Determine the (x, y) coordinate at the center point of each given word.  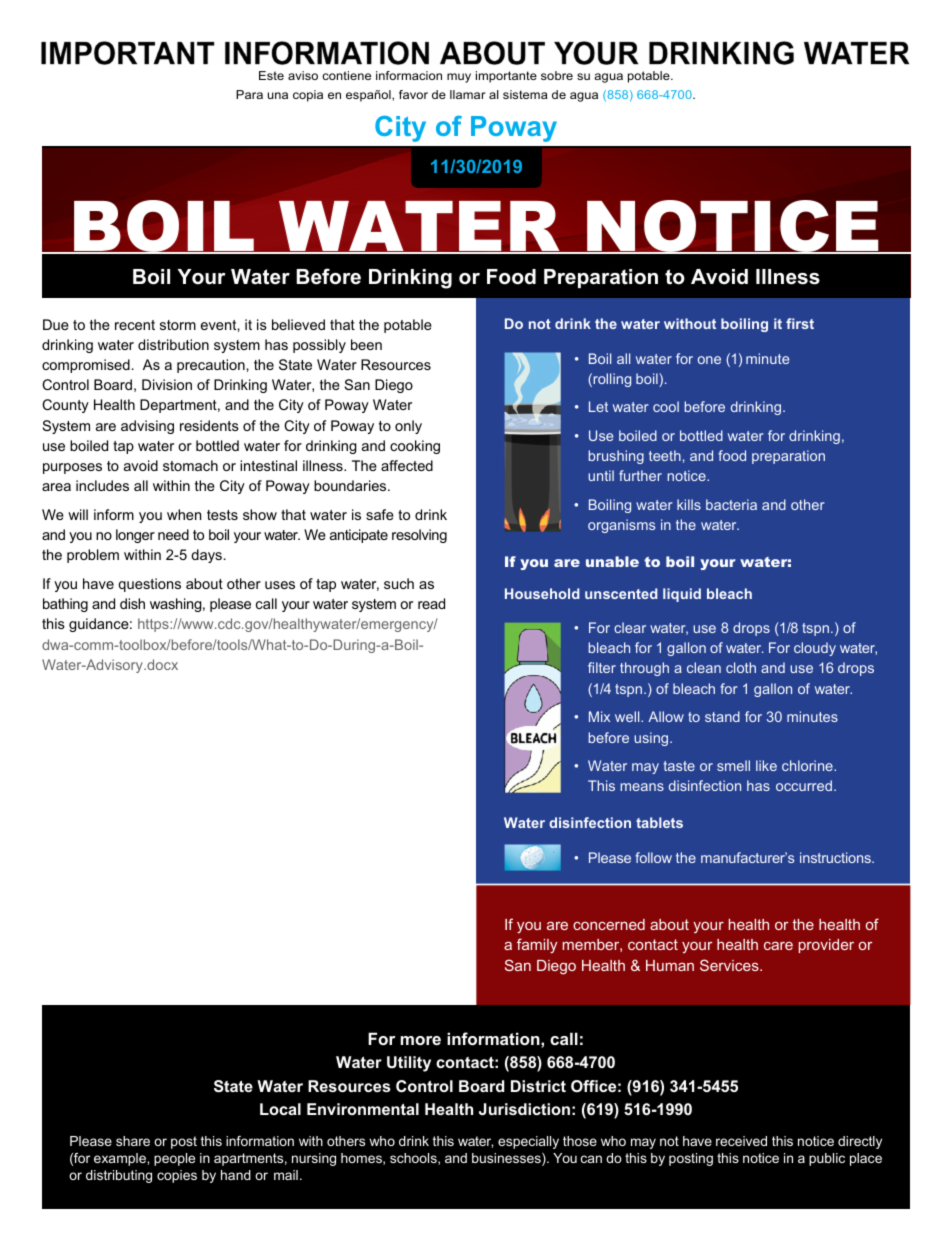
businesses (507, 1159)
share (133, 1141)
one (709, 360)
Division (167, 384)
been (366, 344)
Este (271, 75)
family (537, 946)
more (420, 1040)
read (431, 603)
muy (459, 78)
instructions (836, 857)
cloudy (815, 649)
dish (132, 603)
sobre (557, 75)
